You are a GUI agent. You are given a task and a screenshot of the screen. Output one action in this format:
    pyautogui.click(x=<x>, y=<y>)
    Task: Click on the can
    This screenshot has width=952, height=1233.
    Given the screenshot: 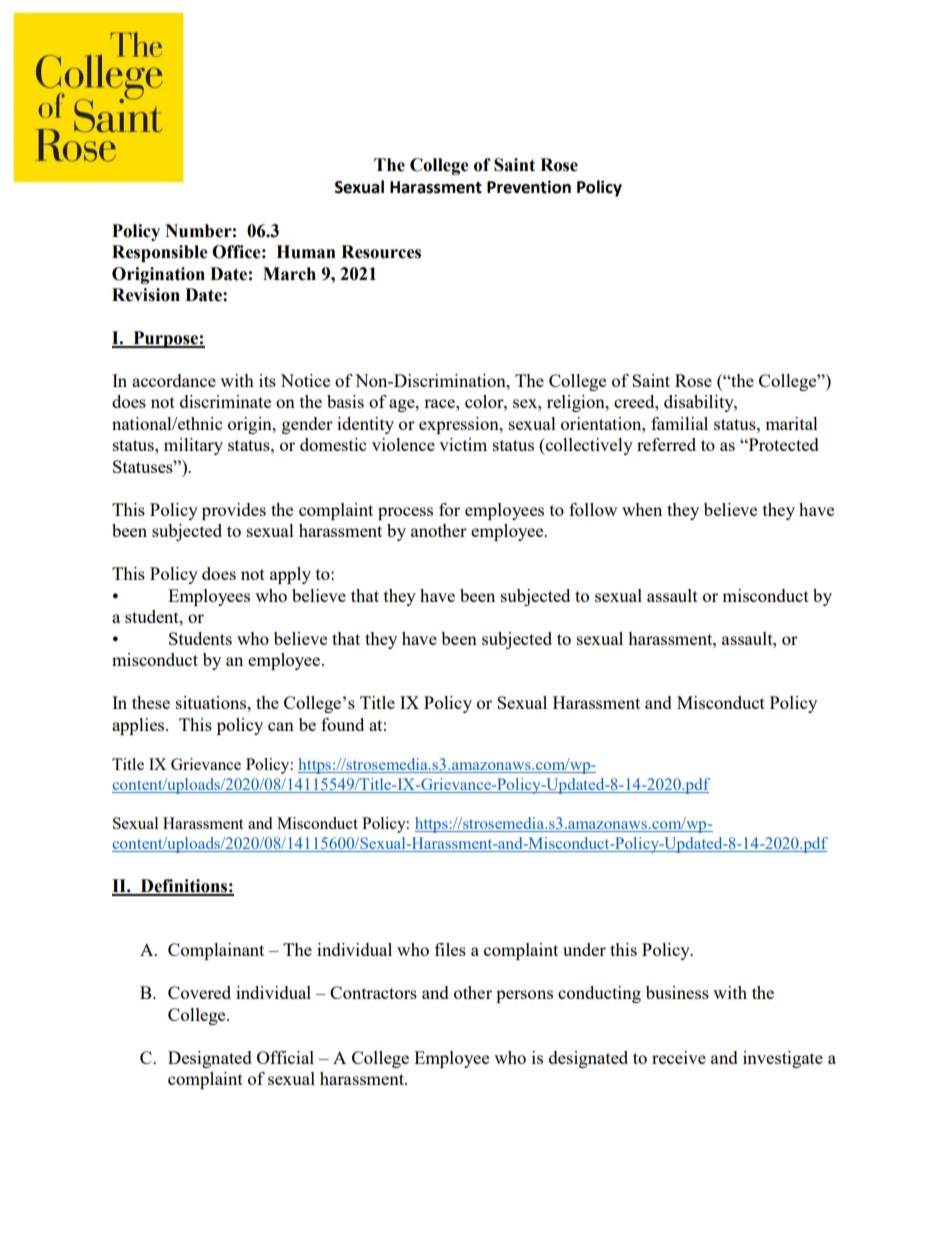 What is the action you would take?
    pyautogui.click(x=281, y=726)
